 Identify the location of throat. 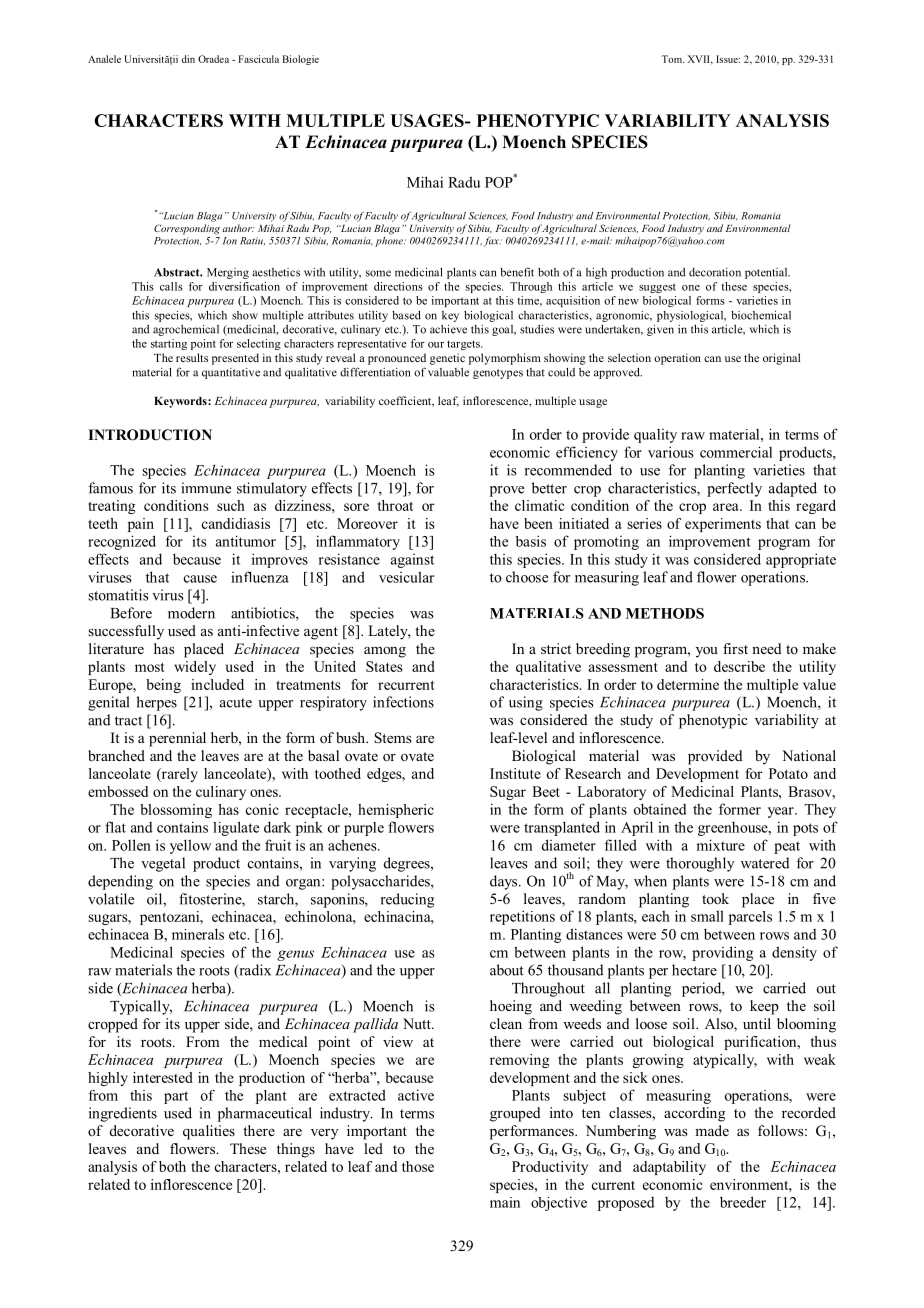
(395, 505).
